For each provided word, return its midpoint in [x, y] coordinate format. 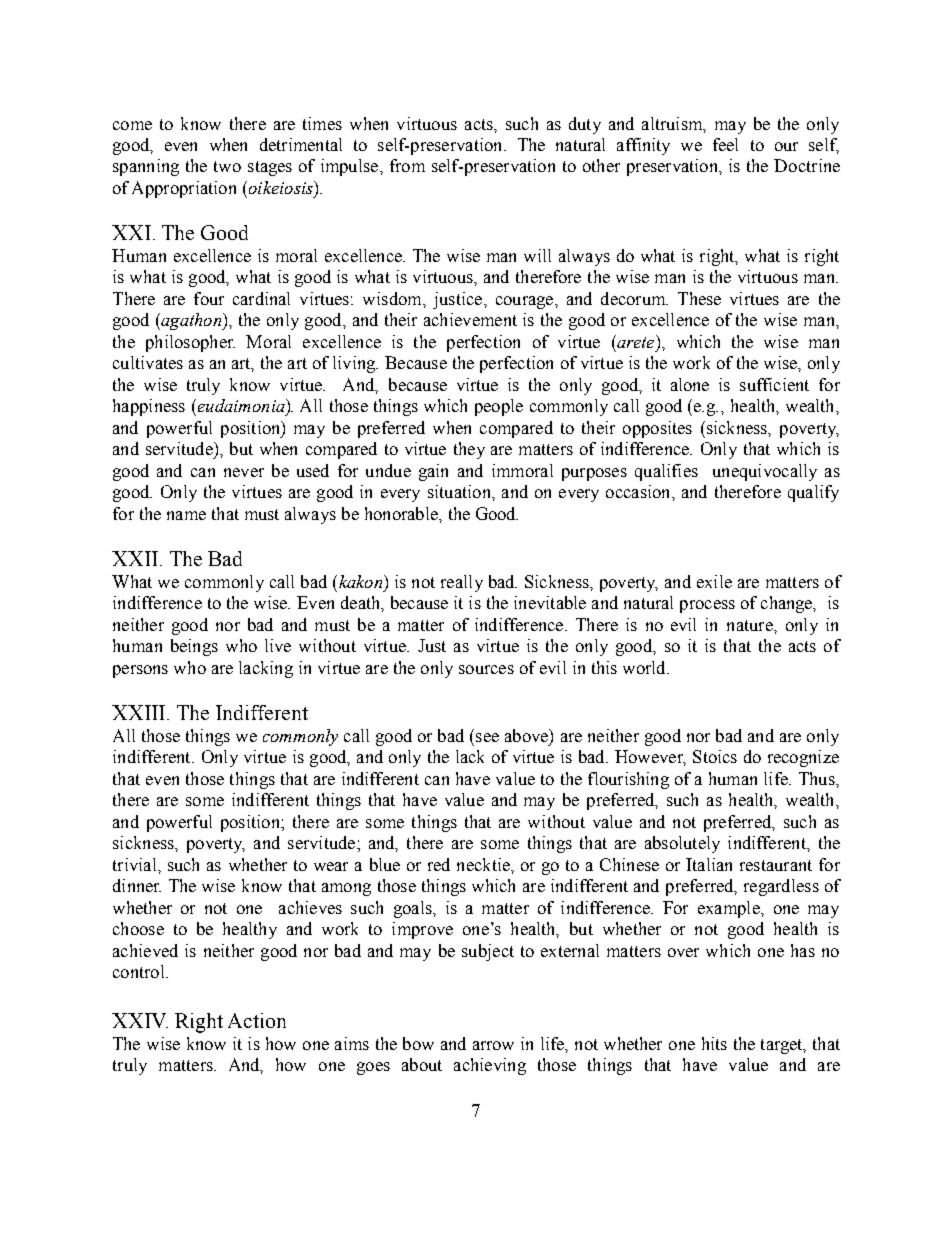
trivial [136, 864]
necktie [484, 864]
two [227, 166]
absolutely [682, 844]
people [499, 407]
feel [725, 144]
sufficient [774, 384]
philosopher [190, 343]
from [407, 165]
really [462, 583]
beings [194, 647]
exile [714, 581]
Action [257, 1020]
